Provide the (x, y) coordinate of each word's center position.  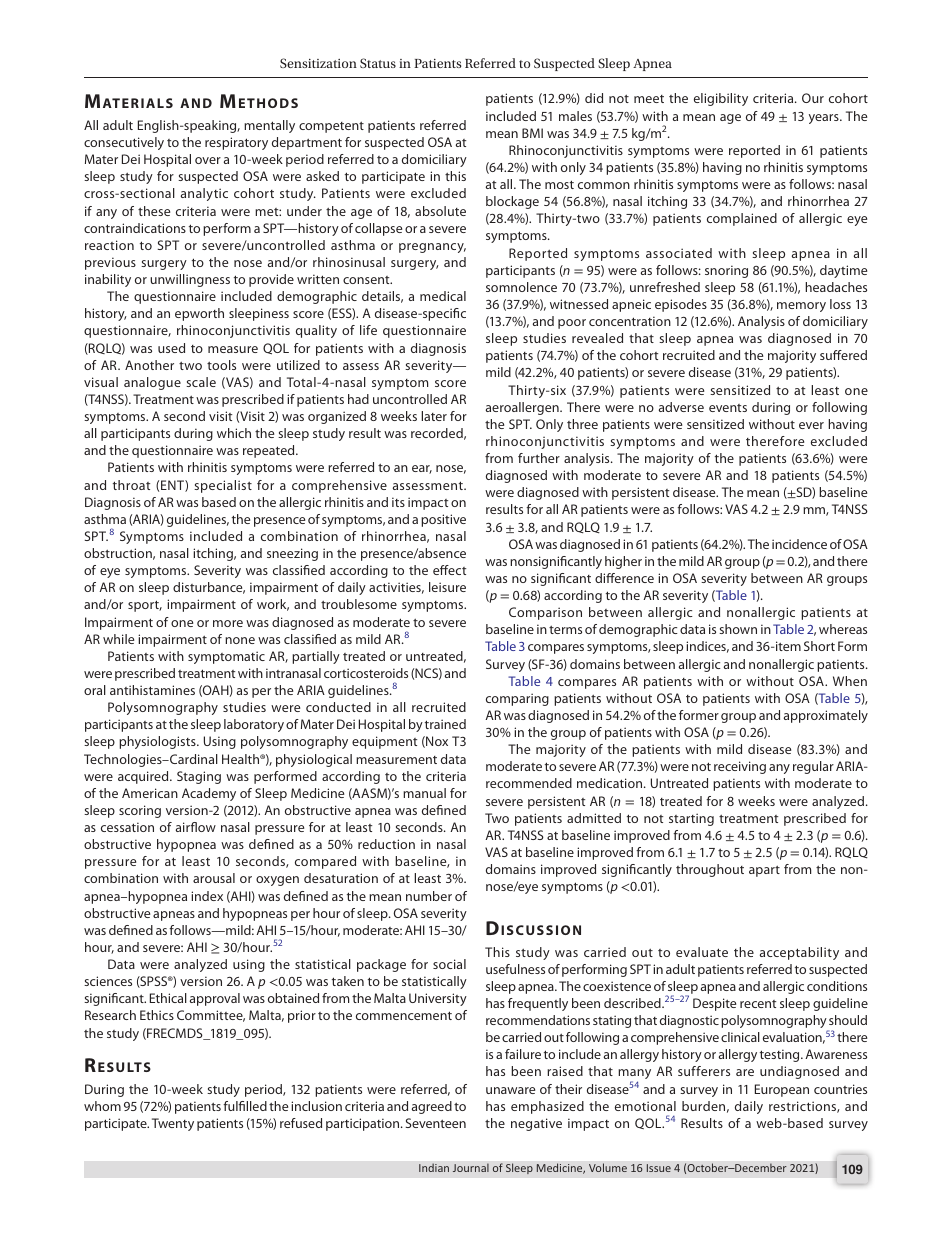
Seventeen (436, 1123)
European (782, 1090)
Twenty (173, 1124)
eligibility (721, 99)
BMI (532, 133)
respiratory (236, 143)
